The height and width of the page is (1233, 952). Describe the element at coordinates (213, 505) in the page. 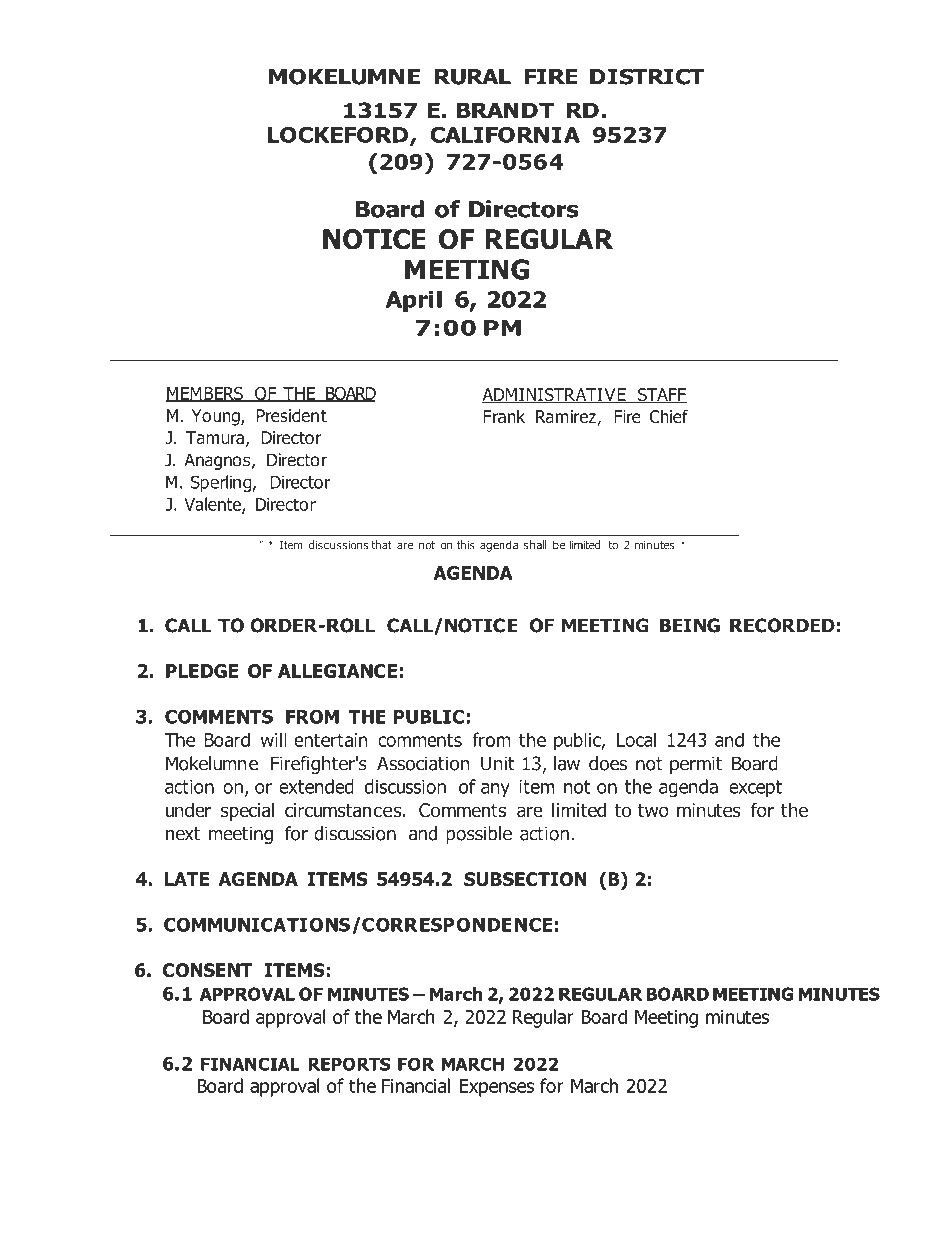

I see `Valente` at that location.
